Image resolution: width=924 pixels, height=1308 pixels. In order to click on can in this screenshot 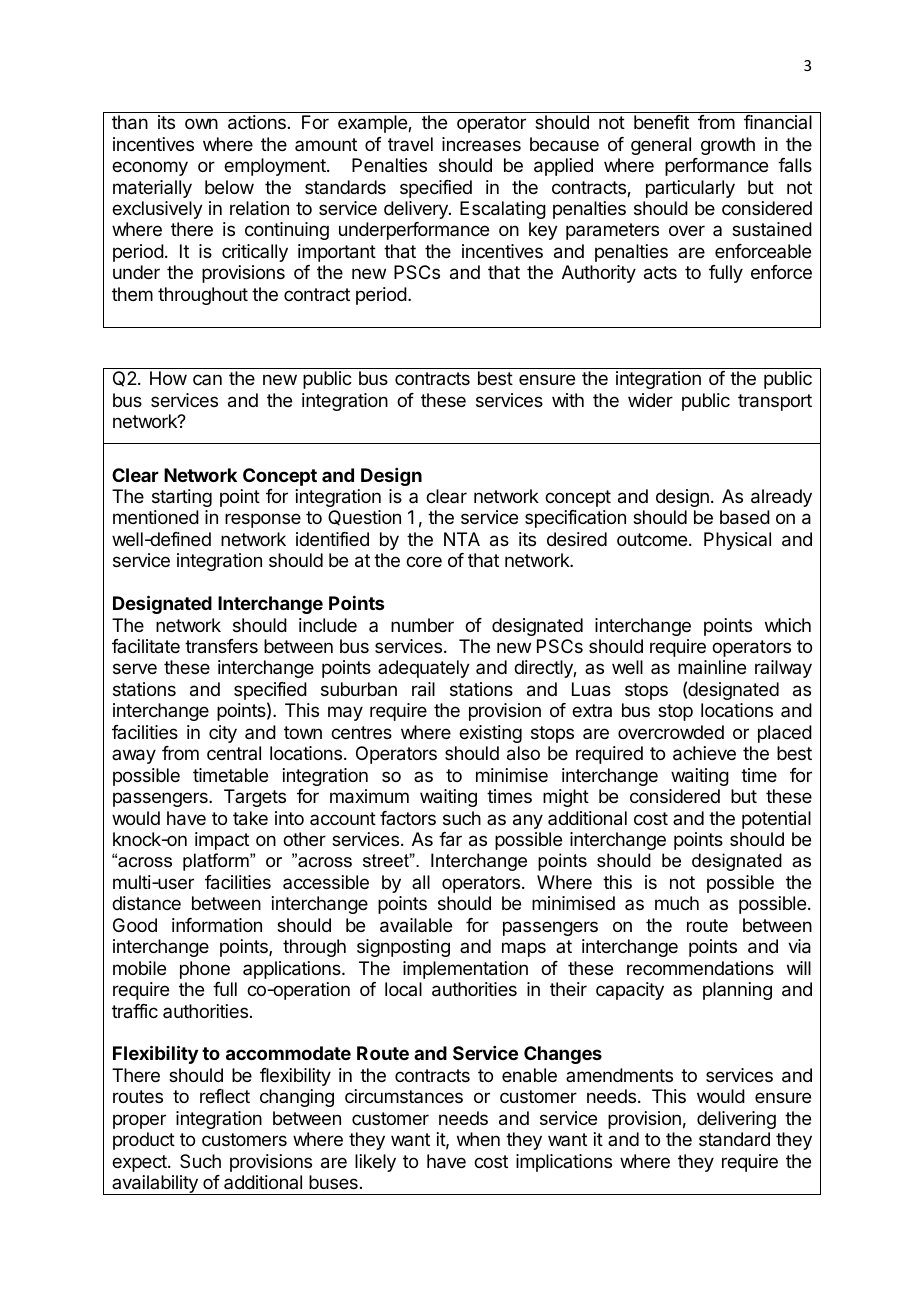, I will do `click(207, 379)`.
